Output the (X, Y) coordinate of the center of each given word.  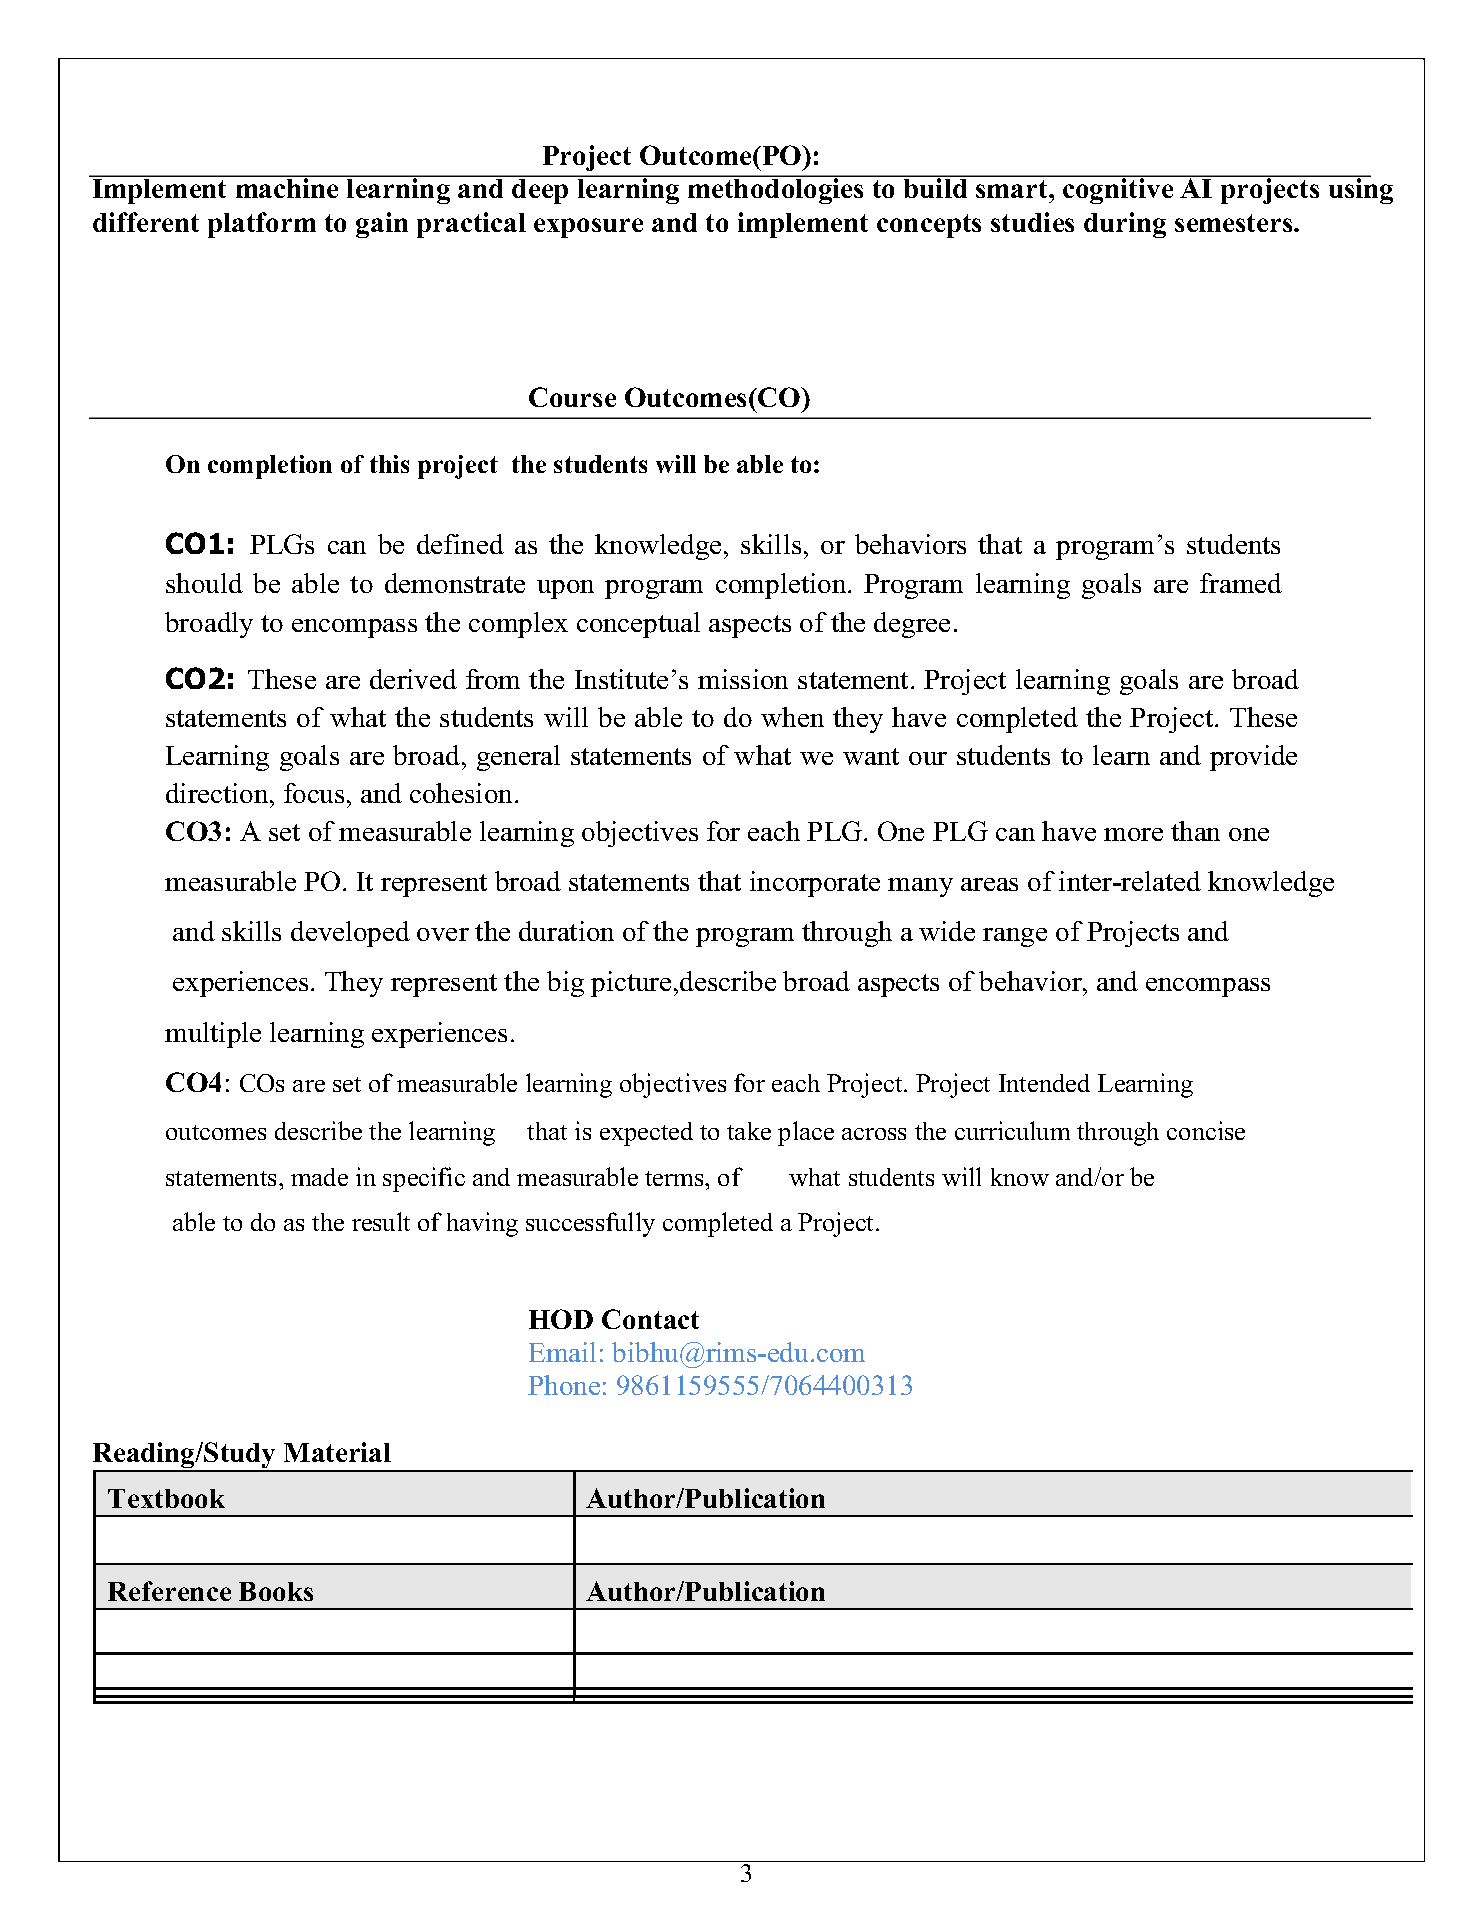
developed (350, 934)
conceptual (638, 625)
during (1125, 225)
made (319, 1177)
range (1015, 937)
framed (1241, 583)
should (204, 583)
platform (262, 225)
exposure (588, 228)
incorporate (815, 884)
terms (675, 1178)
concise (1206, 1130)
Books (276, 1591)
